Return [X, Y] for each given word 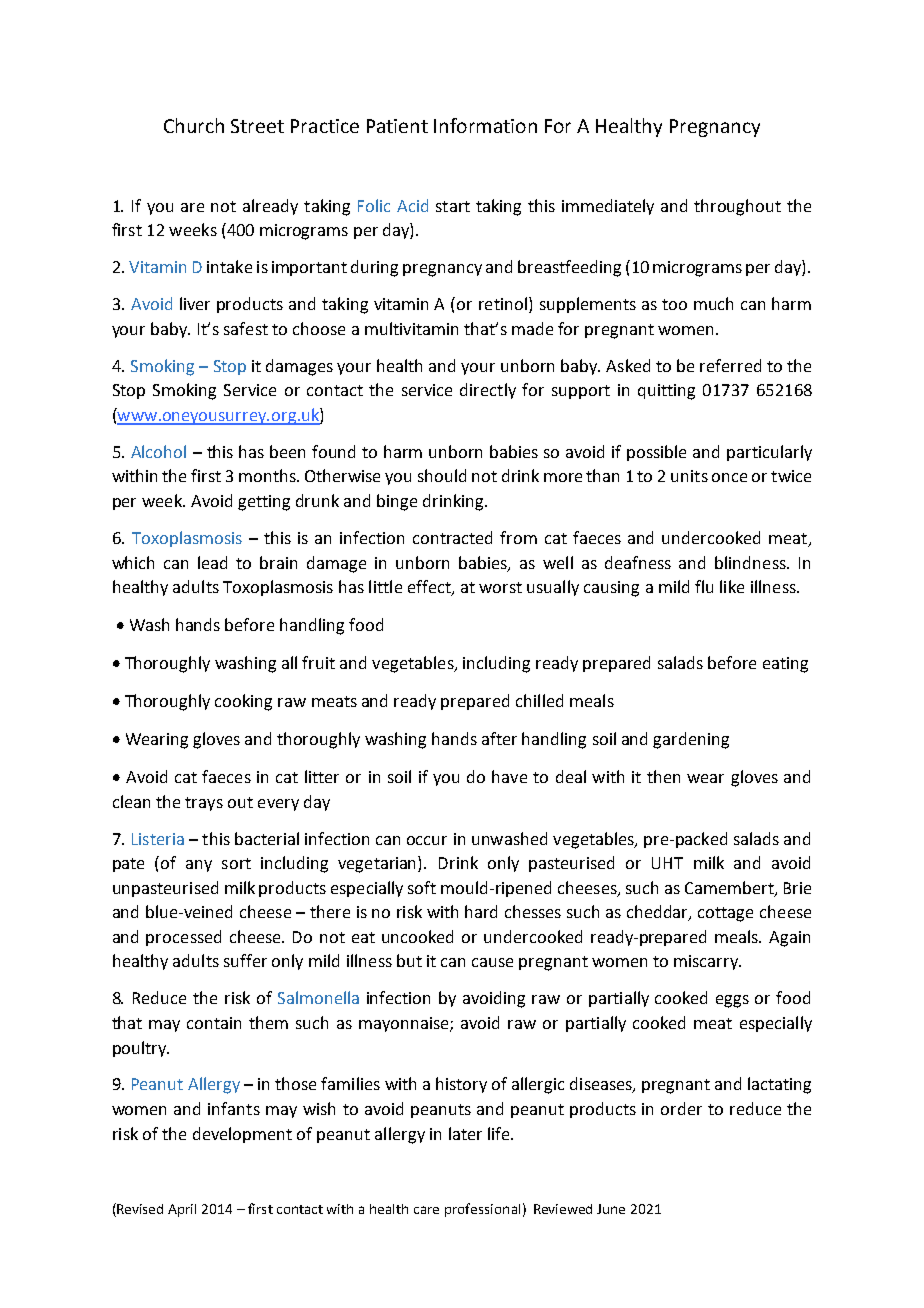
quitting [666, 392]
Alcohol [158, 451]
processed [183, 938]
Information [485, 125]
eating [785, 665]
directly [488, 391]
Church [194, 125]
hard [481, 911]
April [182, 1210]
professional [482, 1210]
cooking [243, 702]
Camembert [730, 888]
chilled [539, 700]
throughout [737, 207]
